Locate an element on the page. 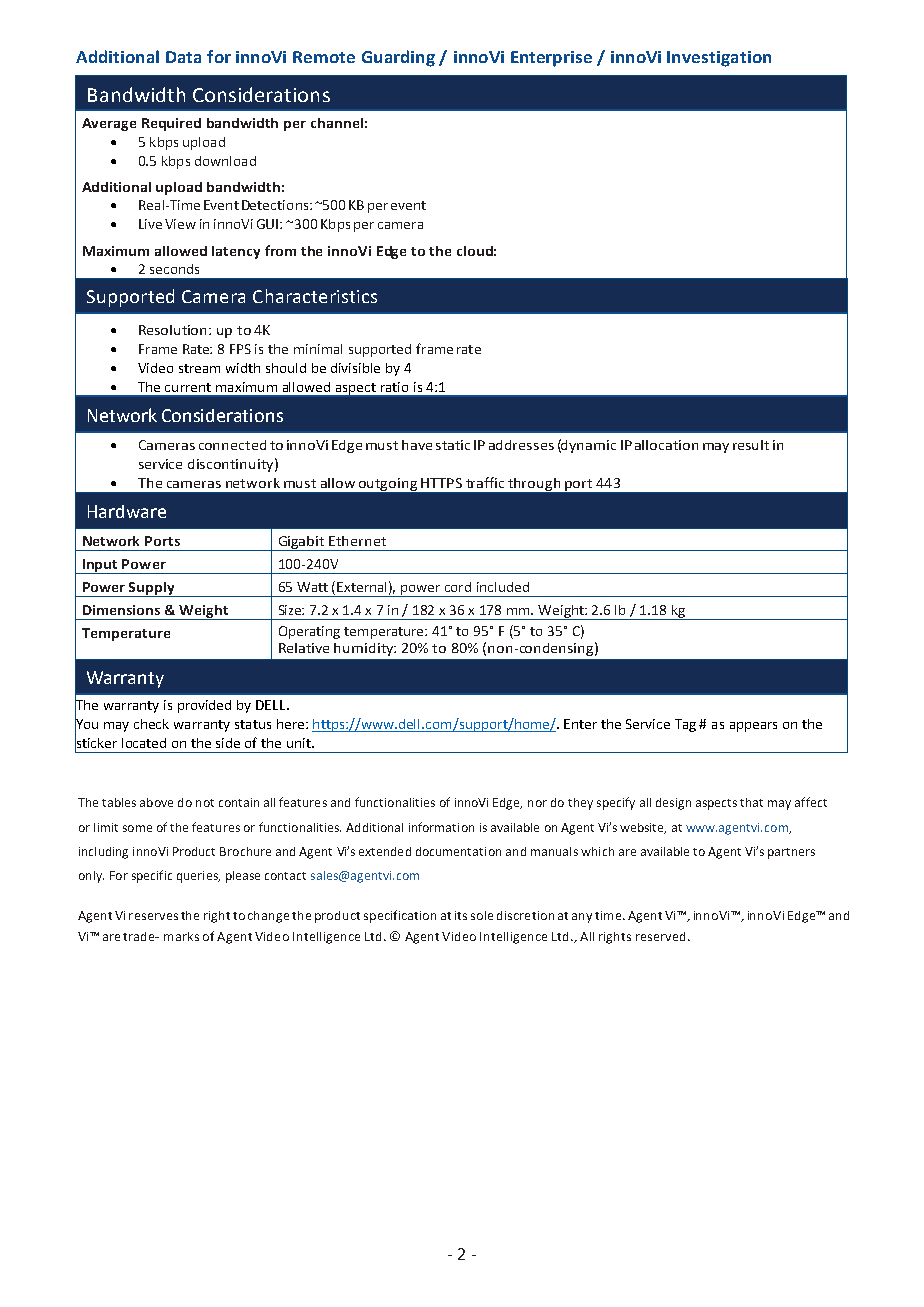 This document has width=924, height=1307. Dimensions is located at coordinates (121, 610).
